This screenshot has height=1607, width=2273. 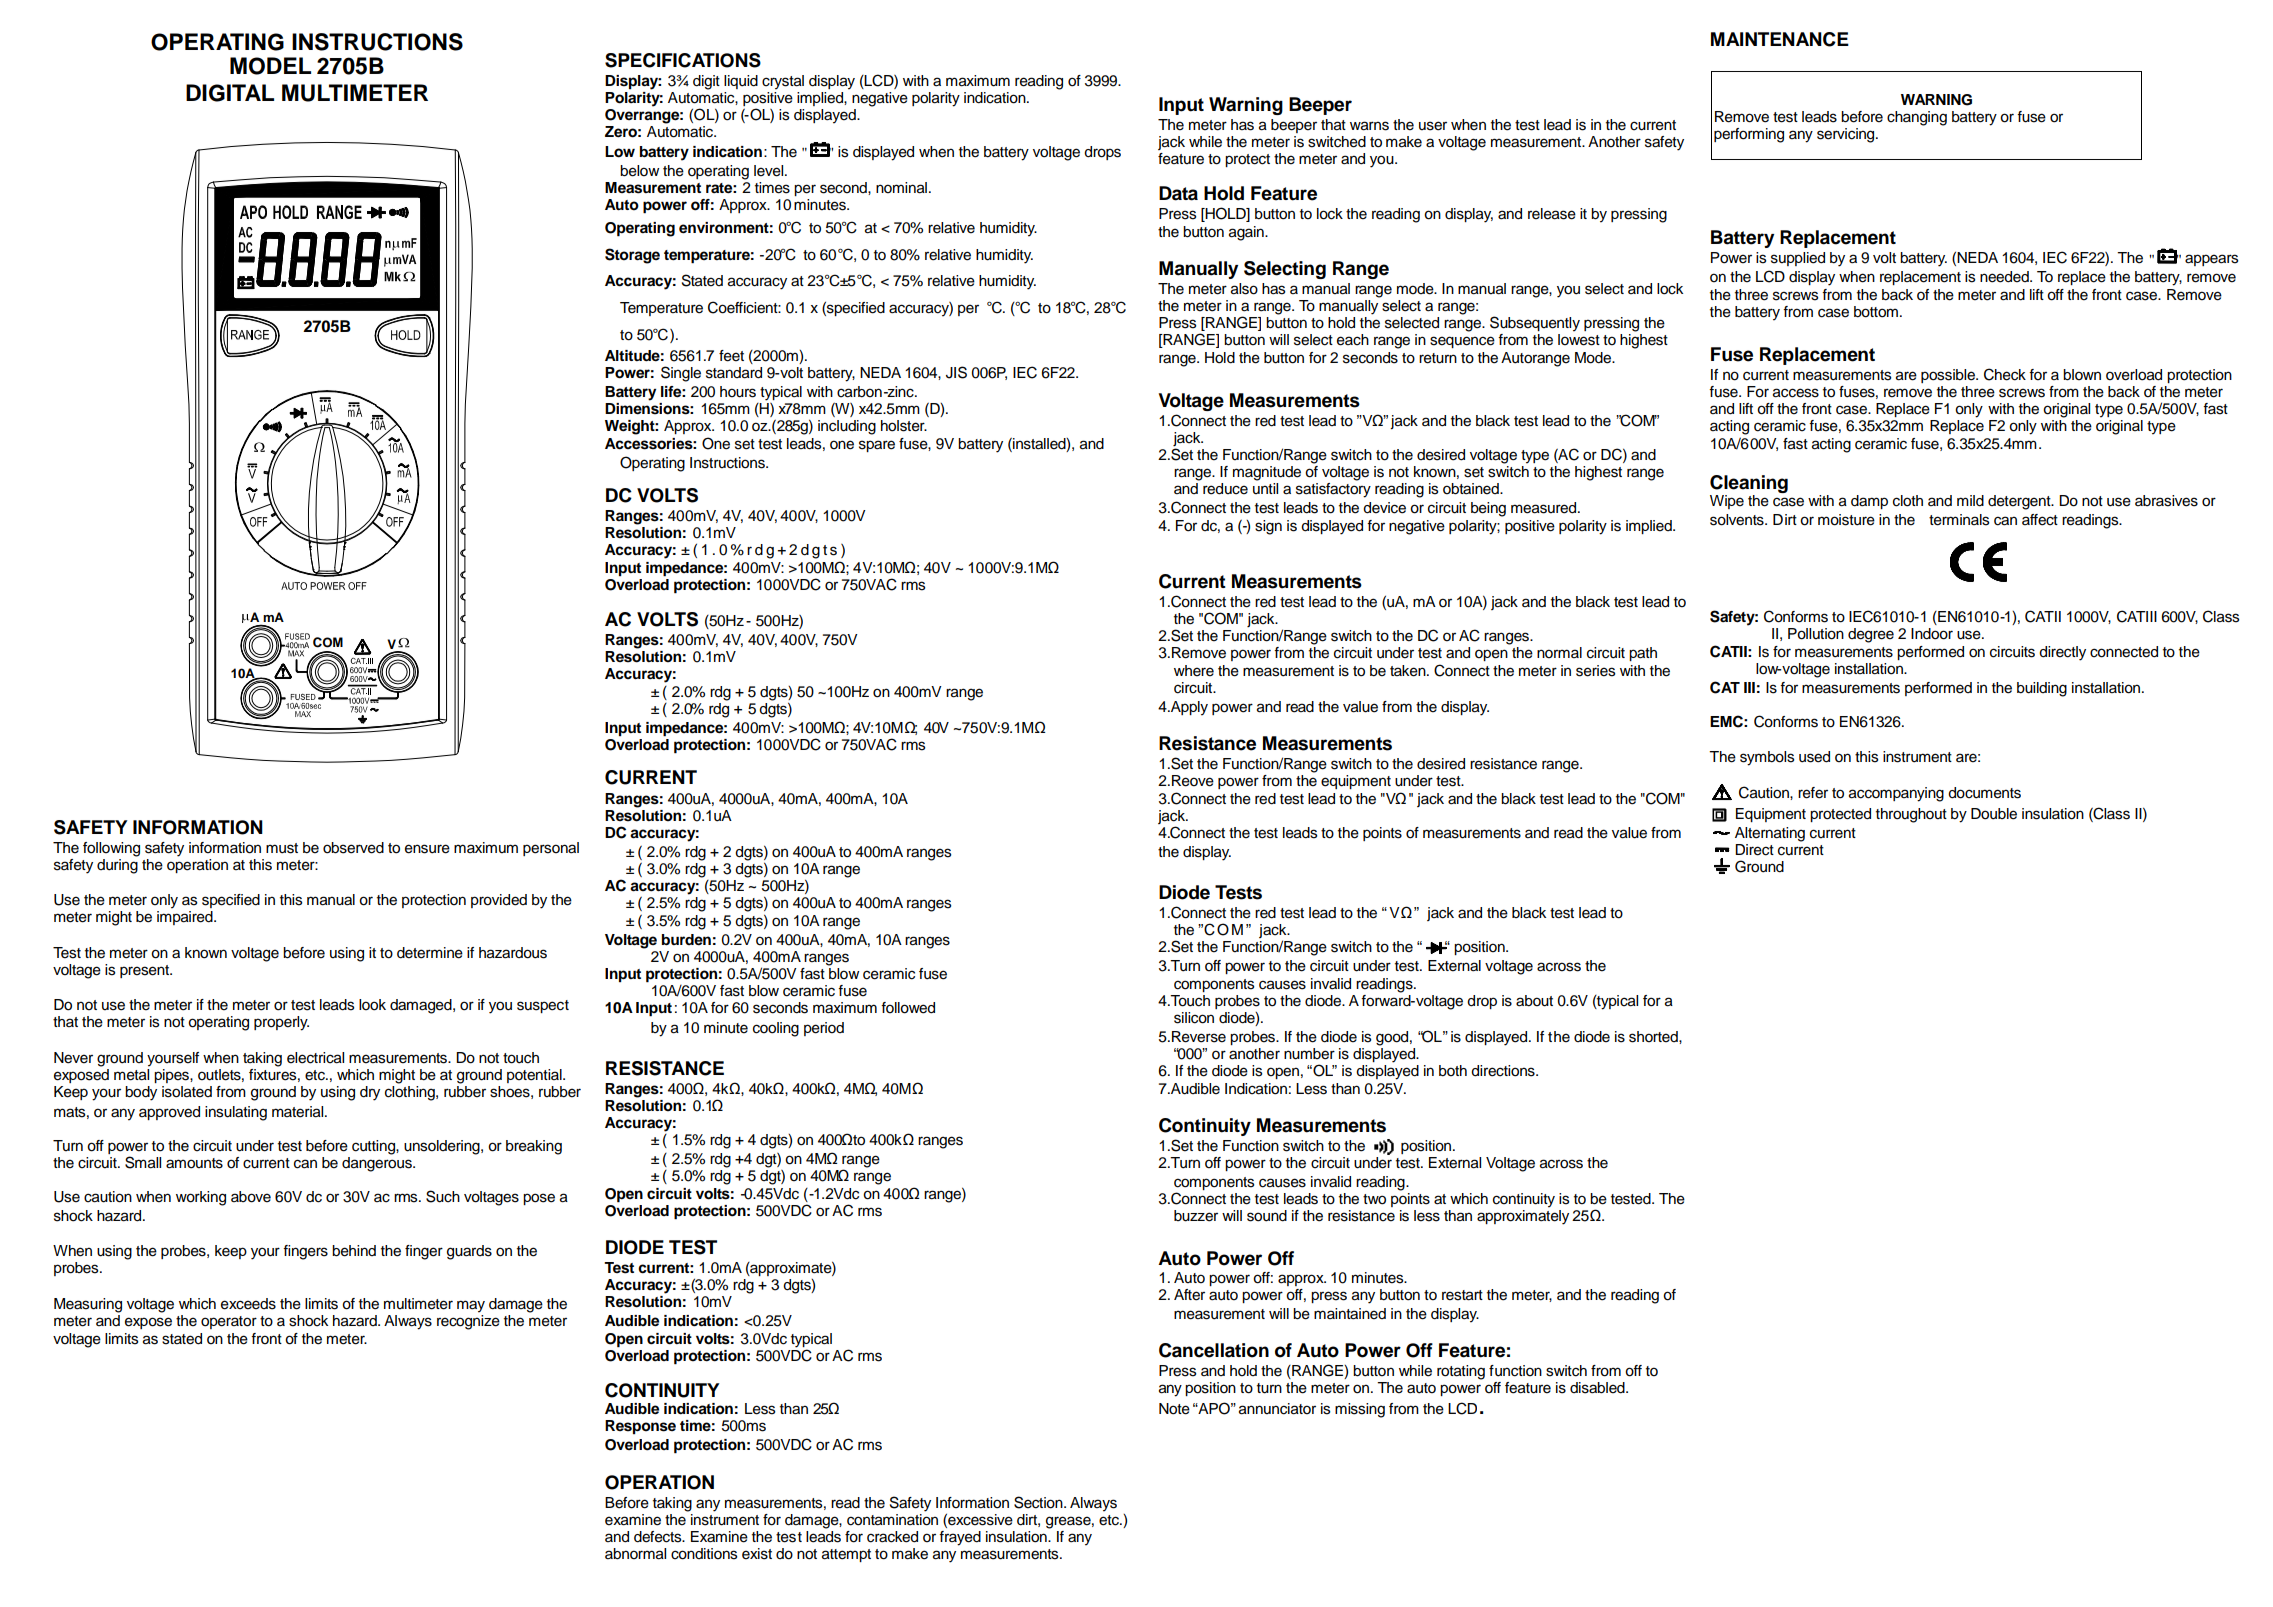 I want to click on defects, so click(x=659, y=1537).
